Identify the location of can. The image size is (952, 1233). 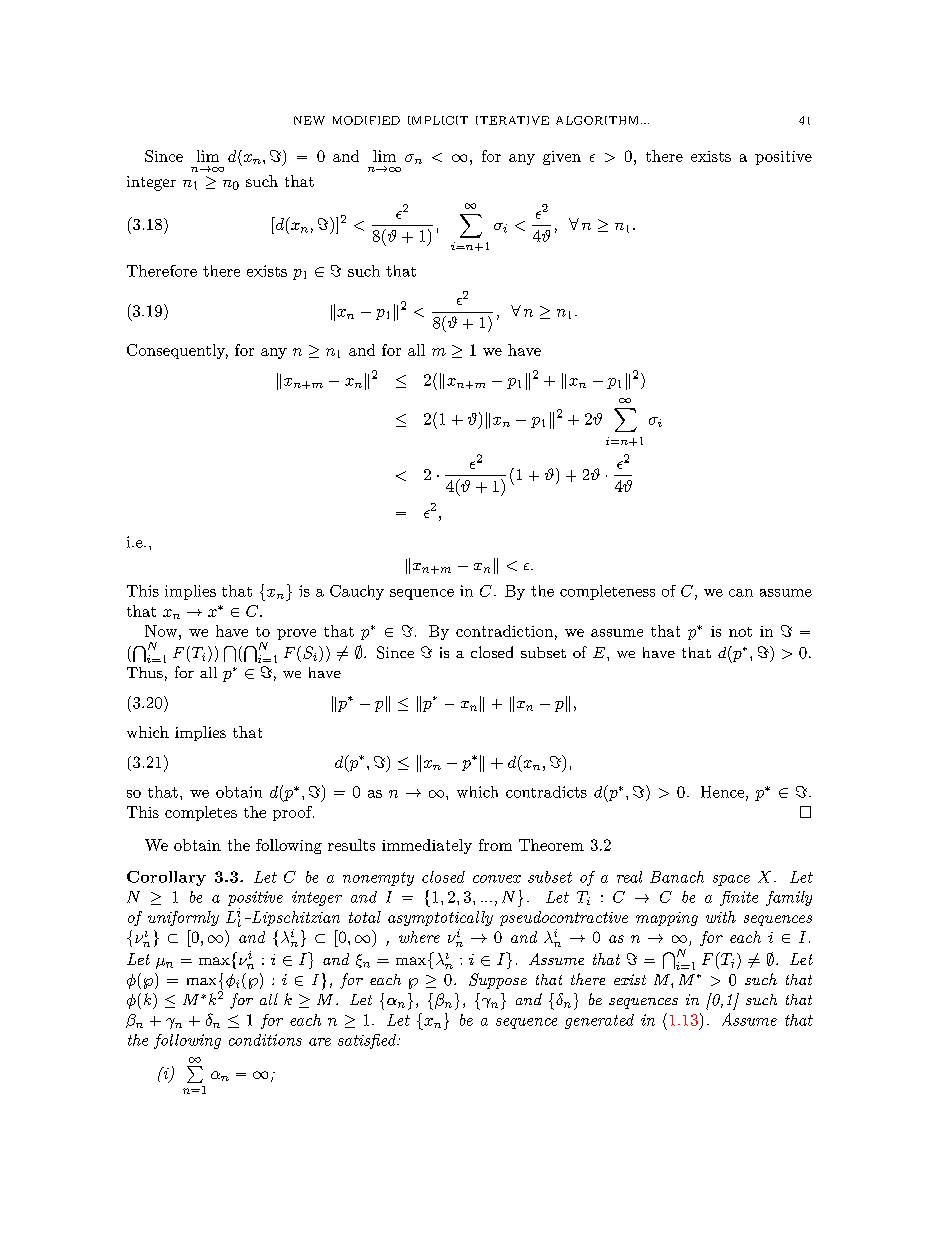
(741, 593).
